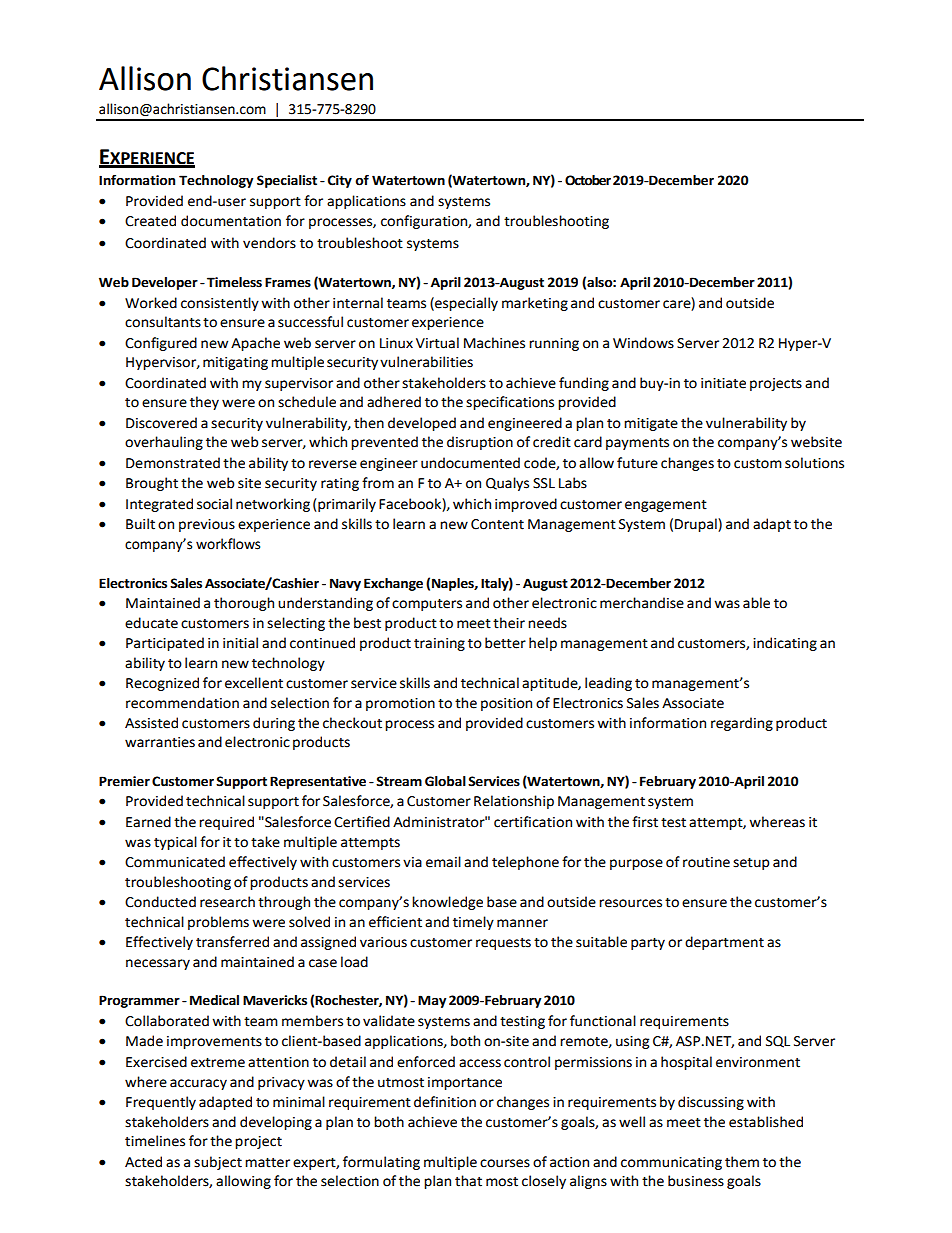  I want to click on that, so click(468, 1181).
